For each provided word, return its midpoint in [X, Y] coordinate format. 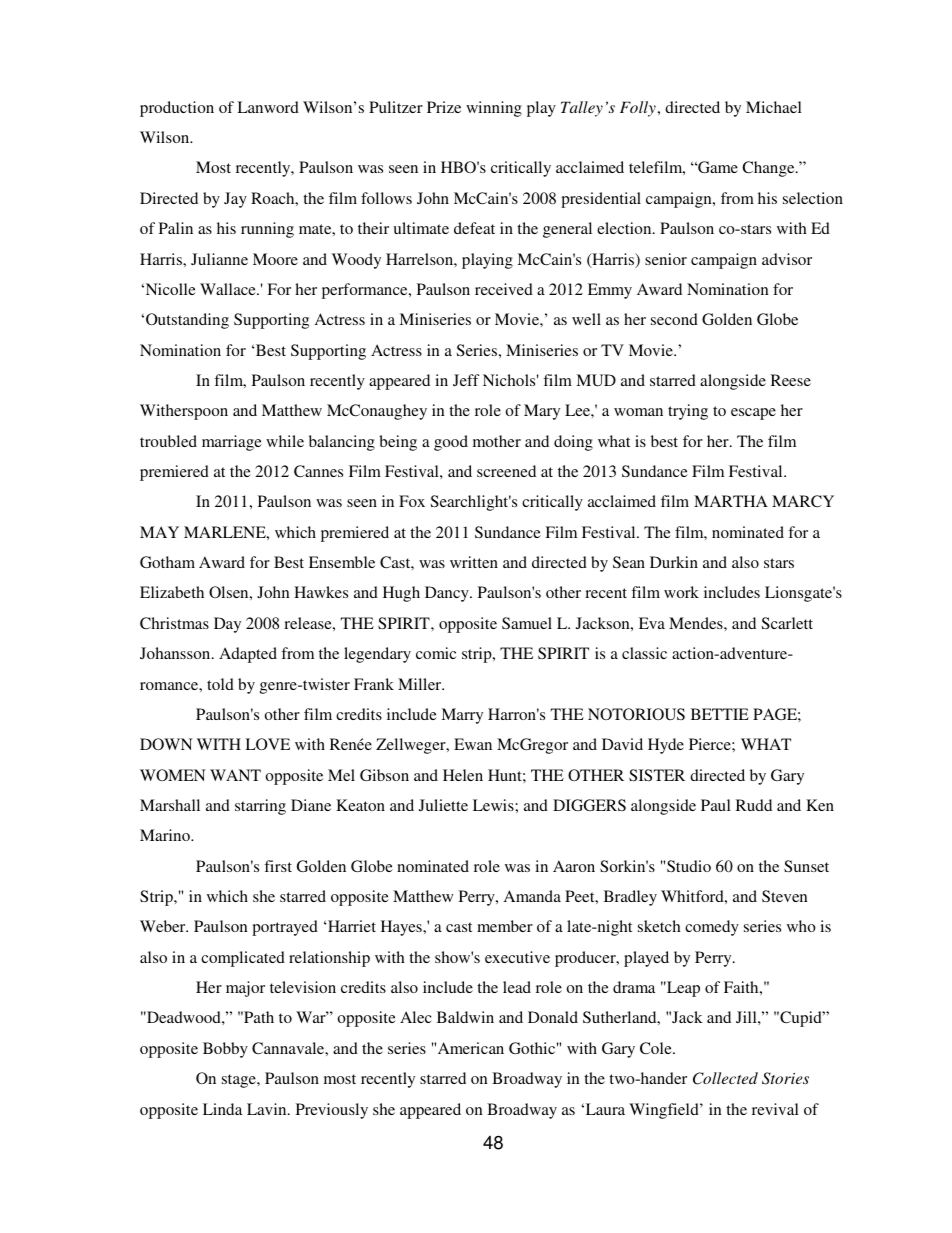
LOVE [267, 744]
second [674, 319]
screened [506, 471]
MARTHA [731, 501]
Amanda [532, 896]
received [504, 289]
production [177, 109]
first [278, 866]
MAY [159, 532]
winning [494, 109]
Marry [462, 716]
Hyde [666, 746]
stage [240, 1081]
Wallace [229, 289]
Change [769, 169]
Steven [785, 896]
